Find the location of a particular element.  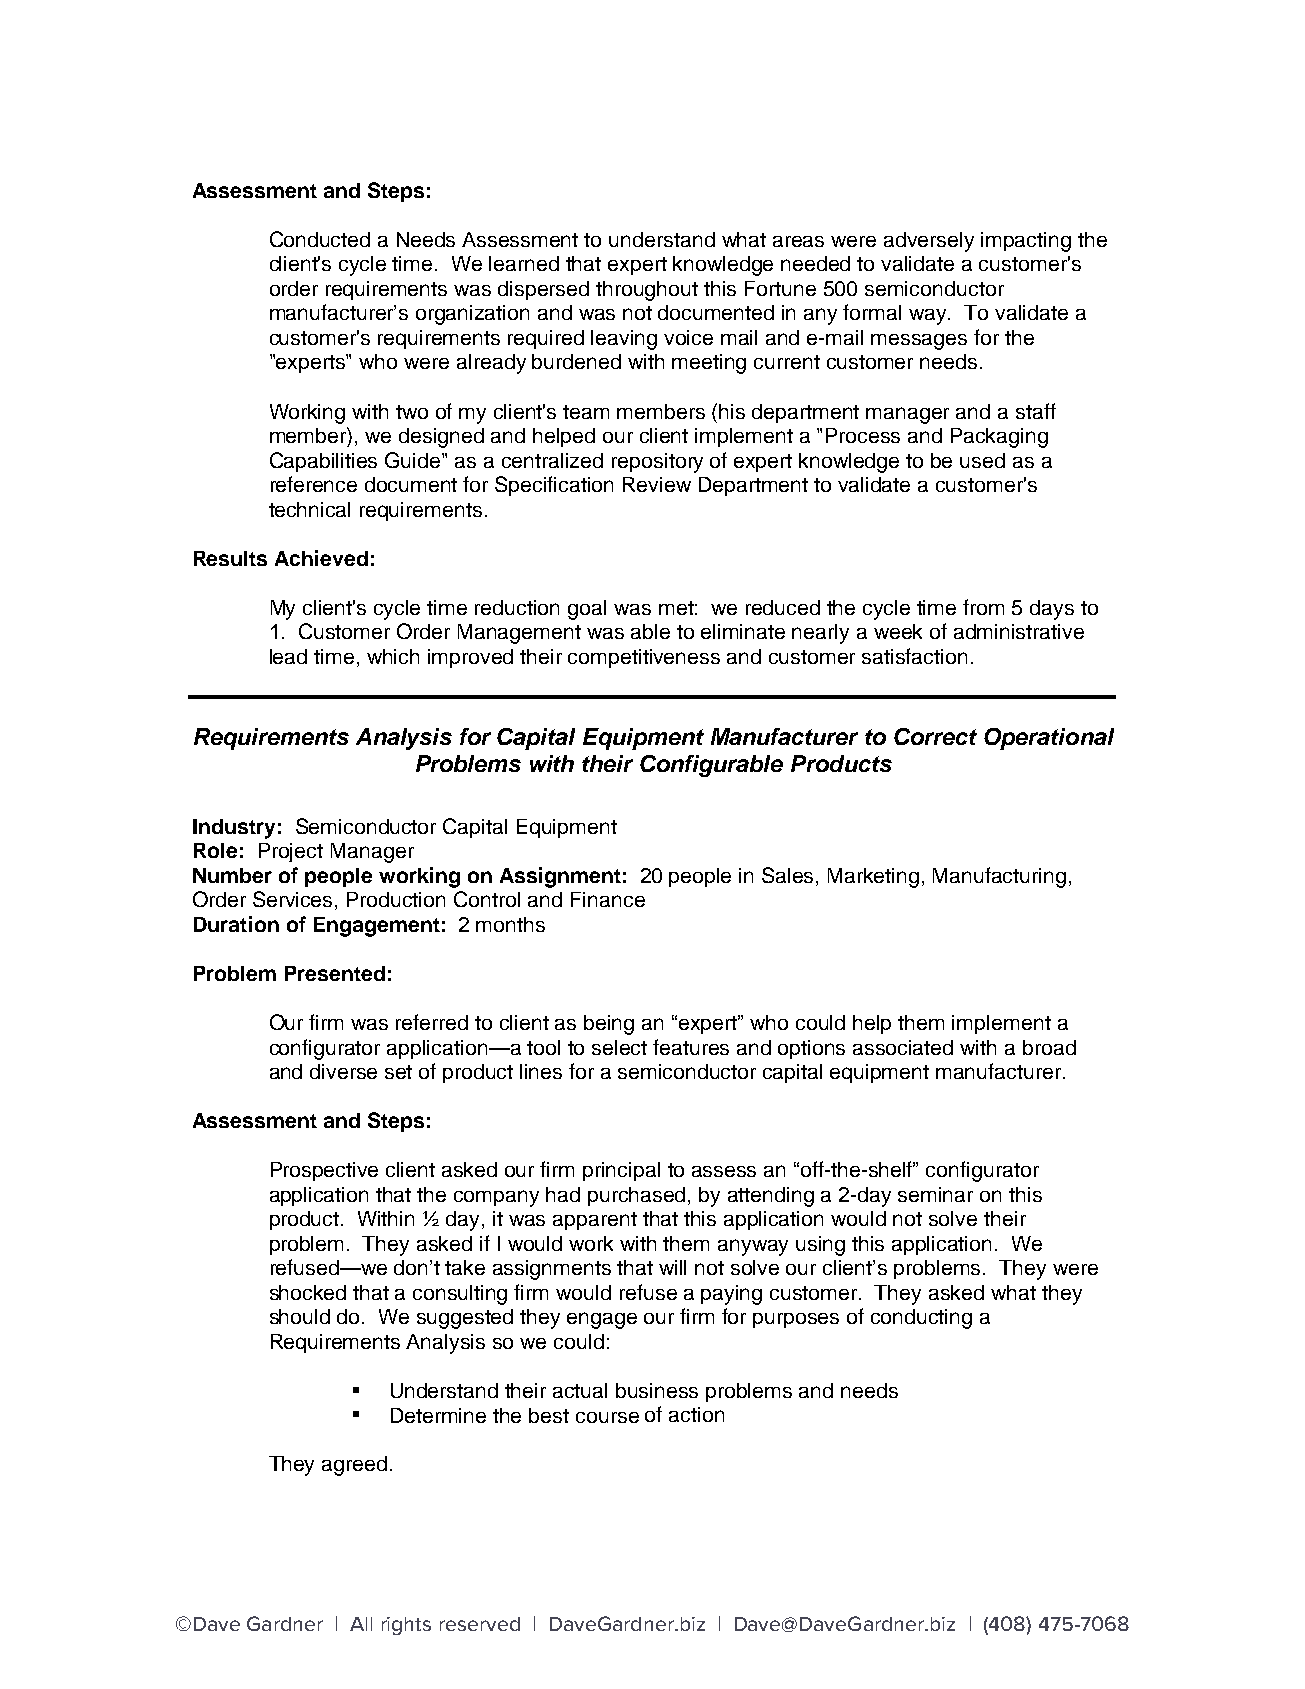

Manufacturing is located at coordinates (999, 877).
